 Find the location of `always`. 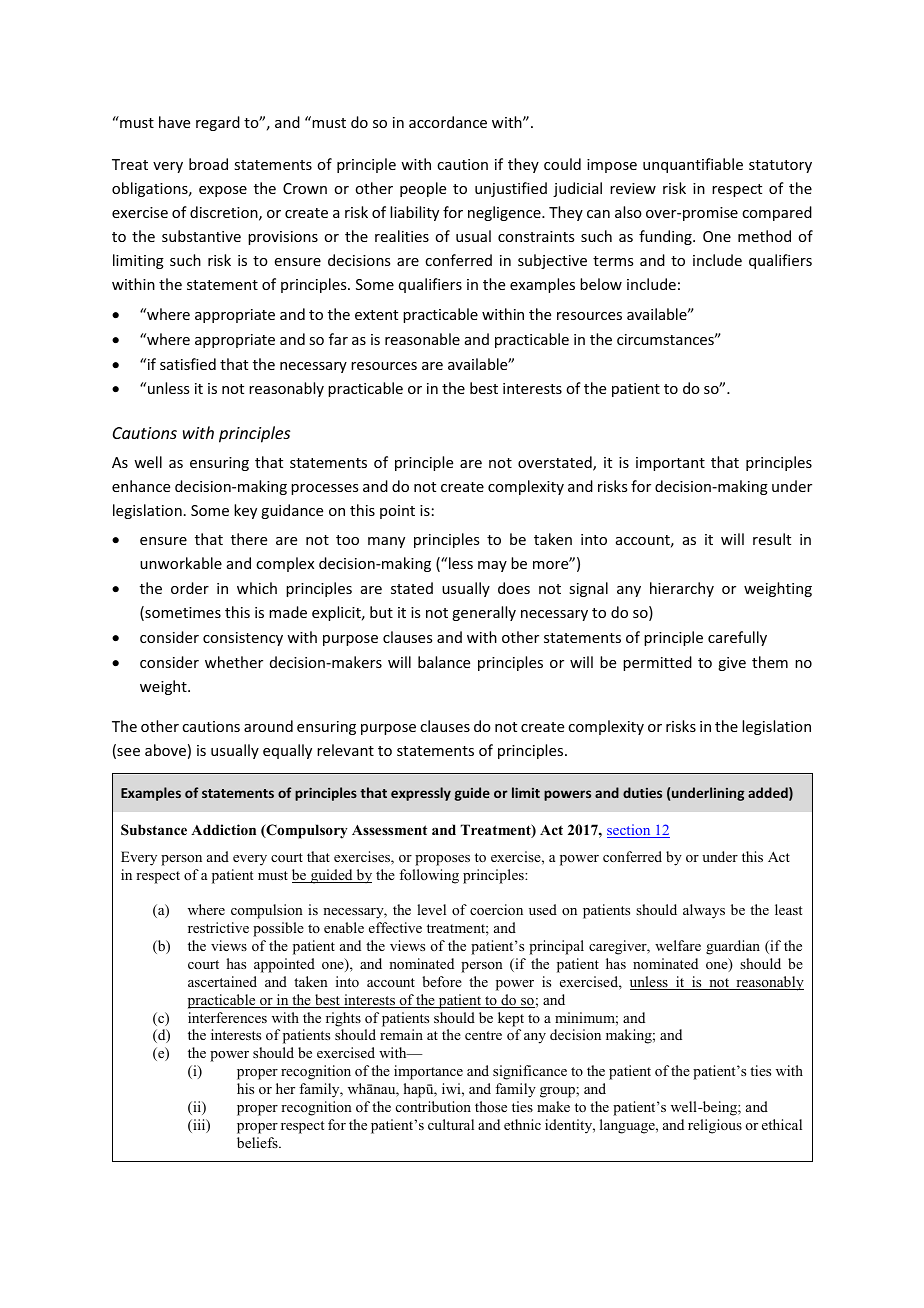

always is located at coordinates (704, 911).
